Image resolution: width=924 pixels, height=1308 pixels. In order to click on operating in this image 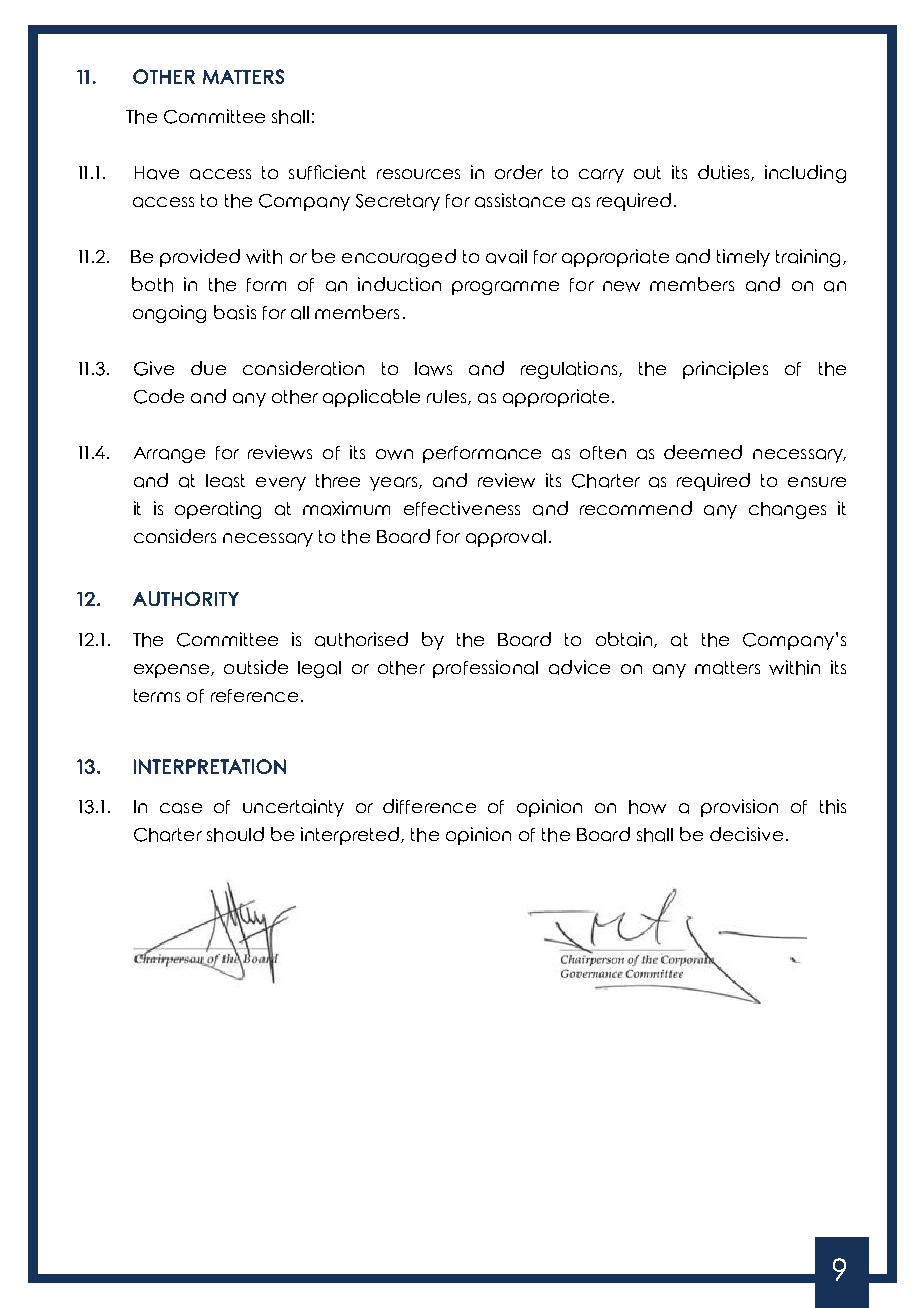, I will do `click(218, 510)`.
